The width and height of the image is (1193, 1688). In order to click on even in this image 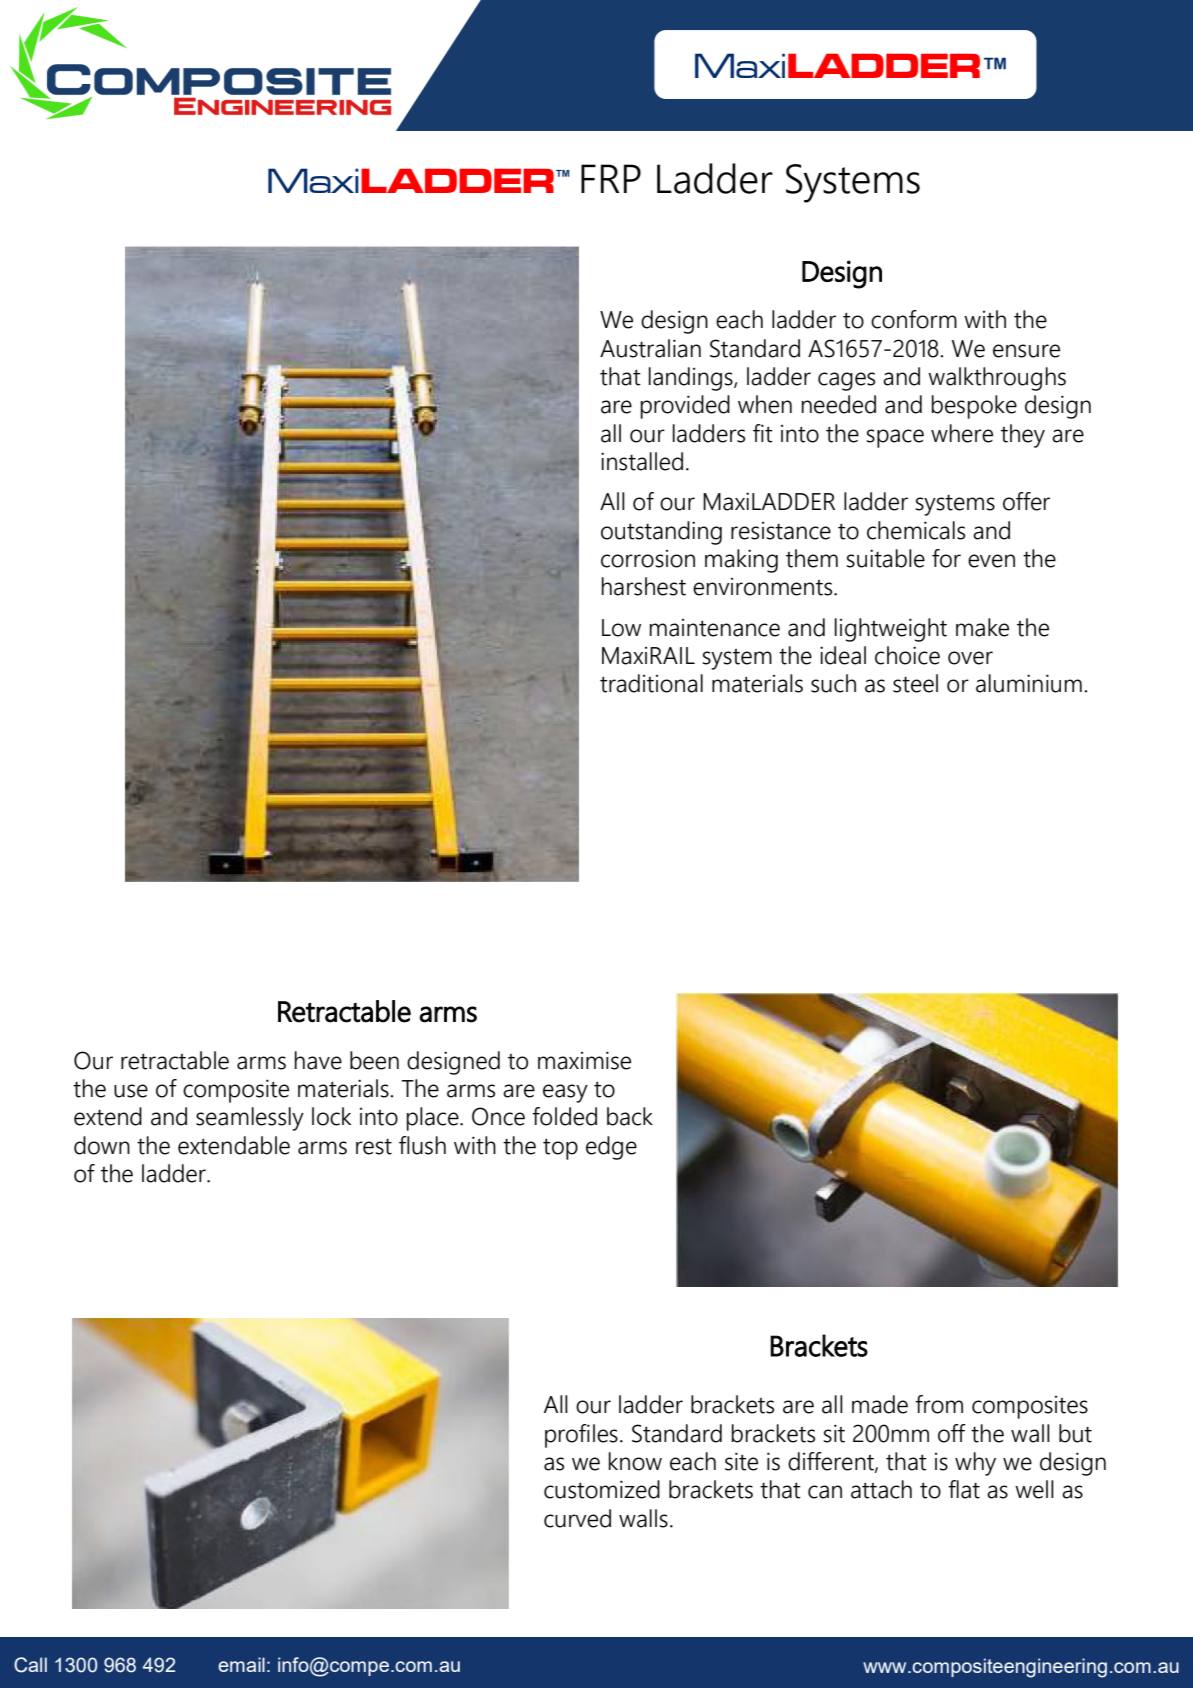, I will do `click(991, 561)`.
